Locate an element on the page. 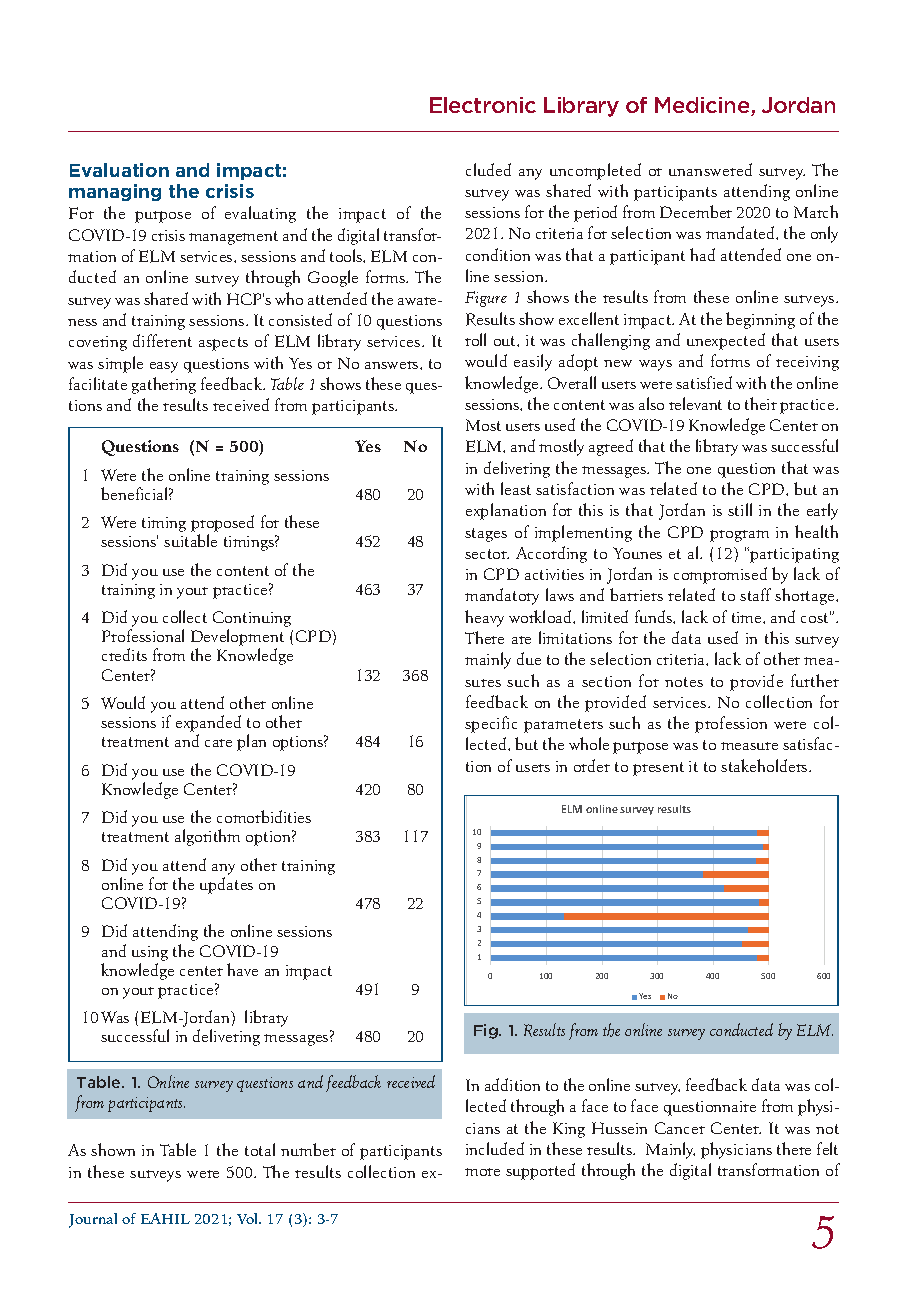 The height and width of the page is (1316, 907). managing is located at coordinates (115, 192).
